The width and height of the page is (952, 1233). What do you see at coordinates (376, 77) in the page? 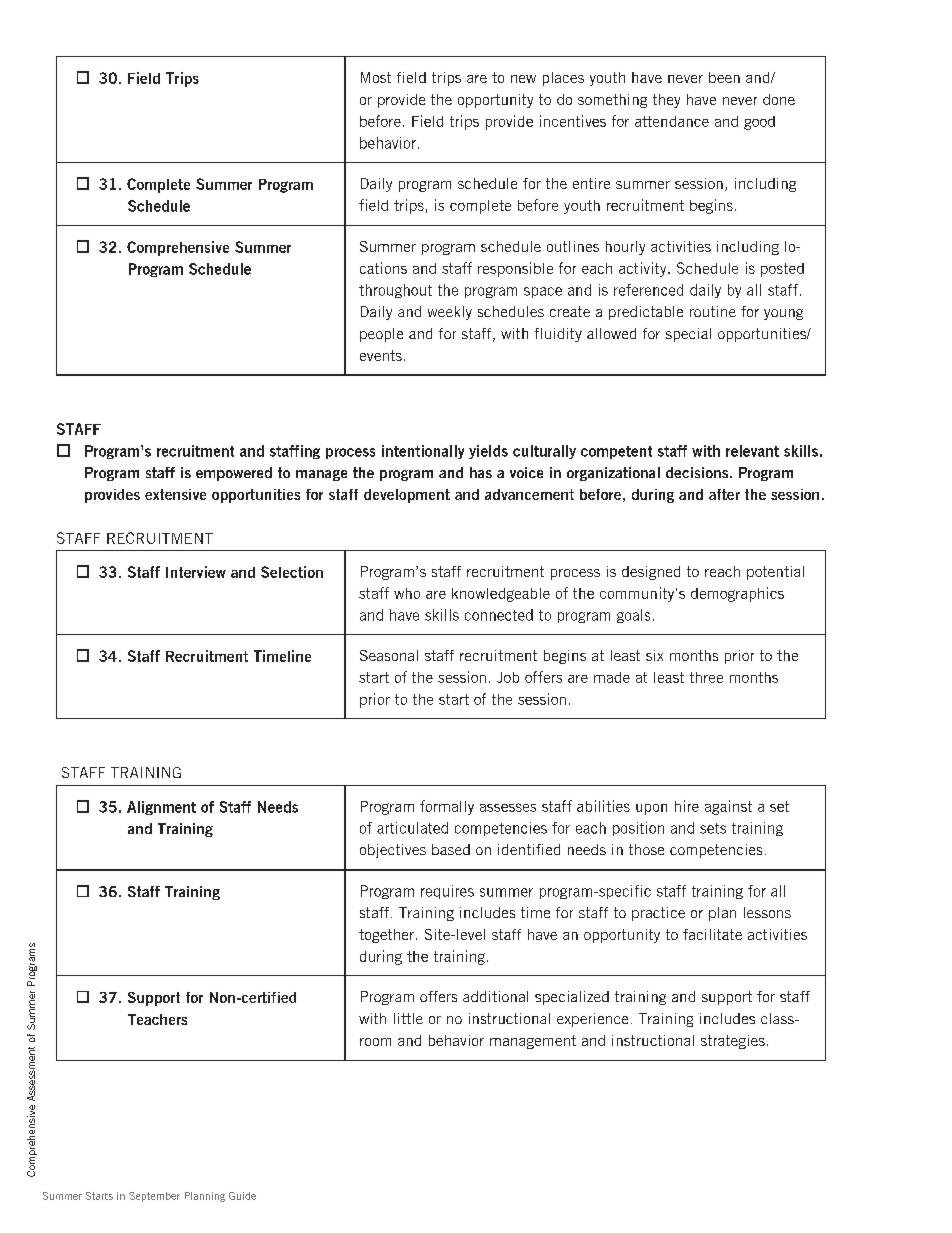
I see `Most` at bounding box center [376, 77].
